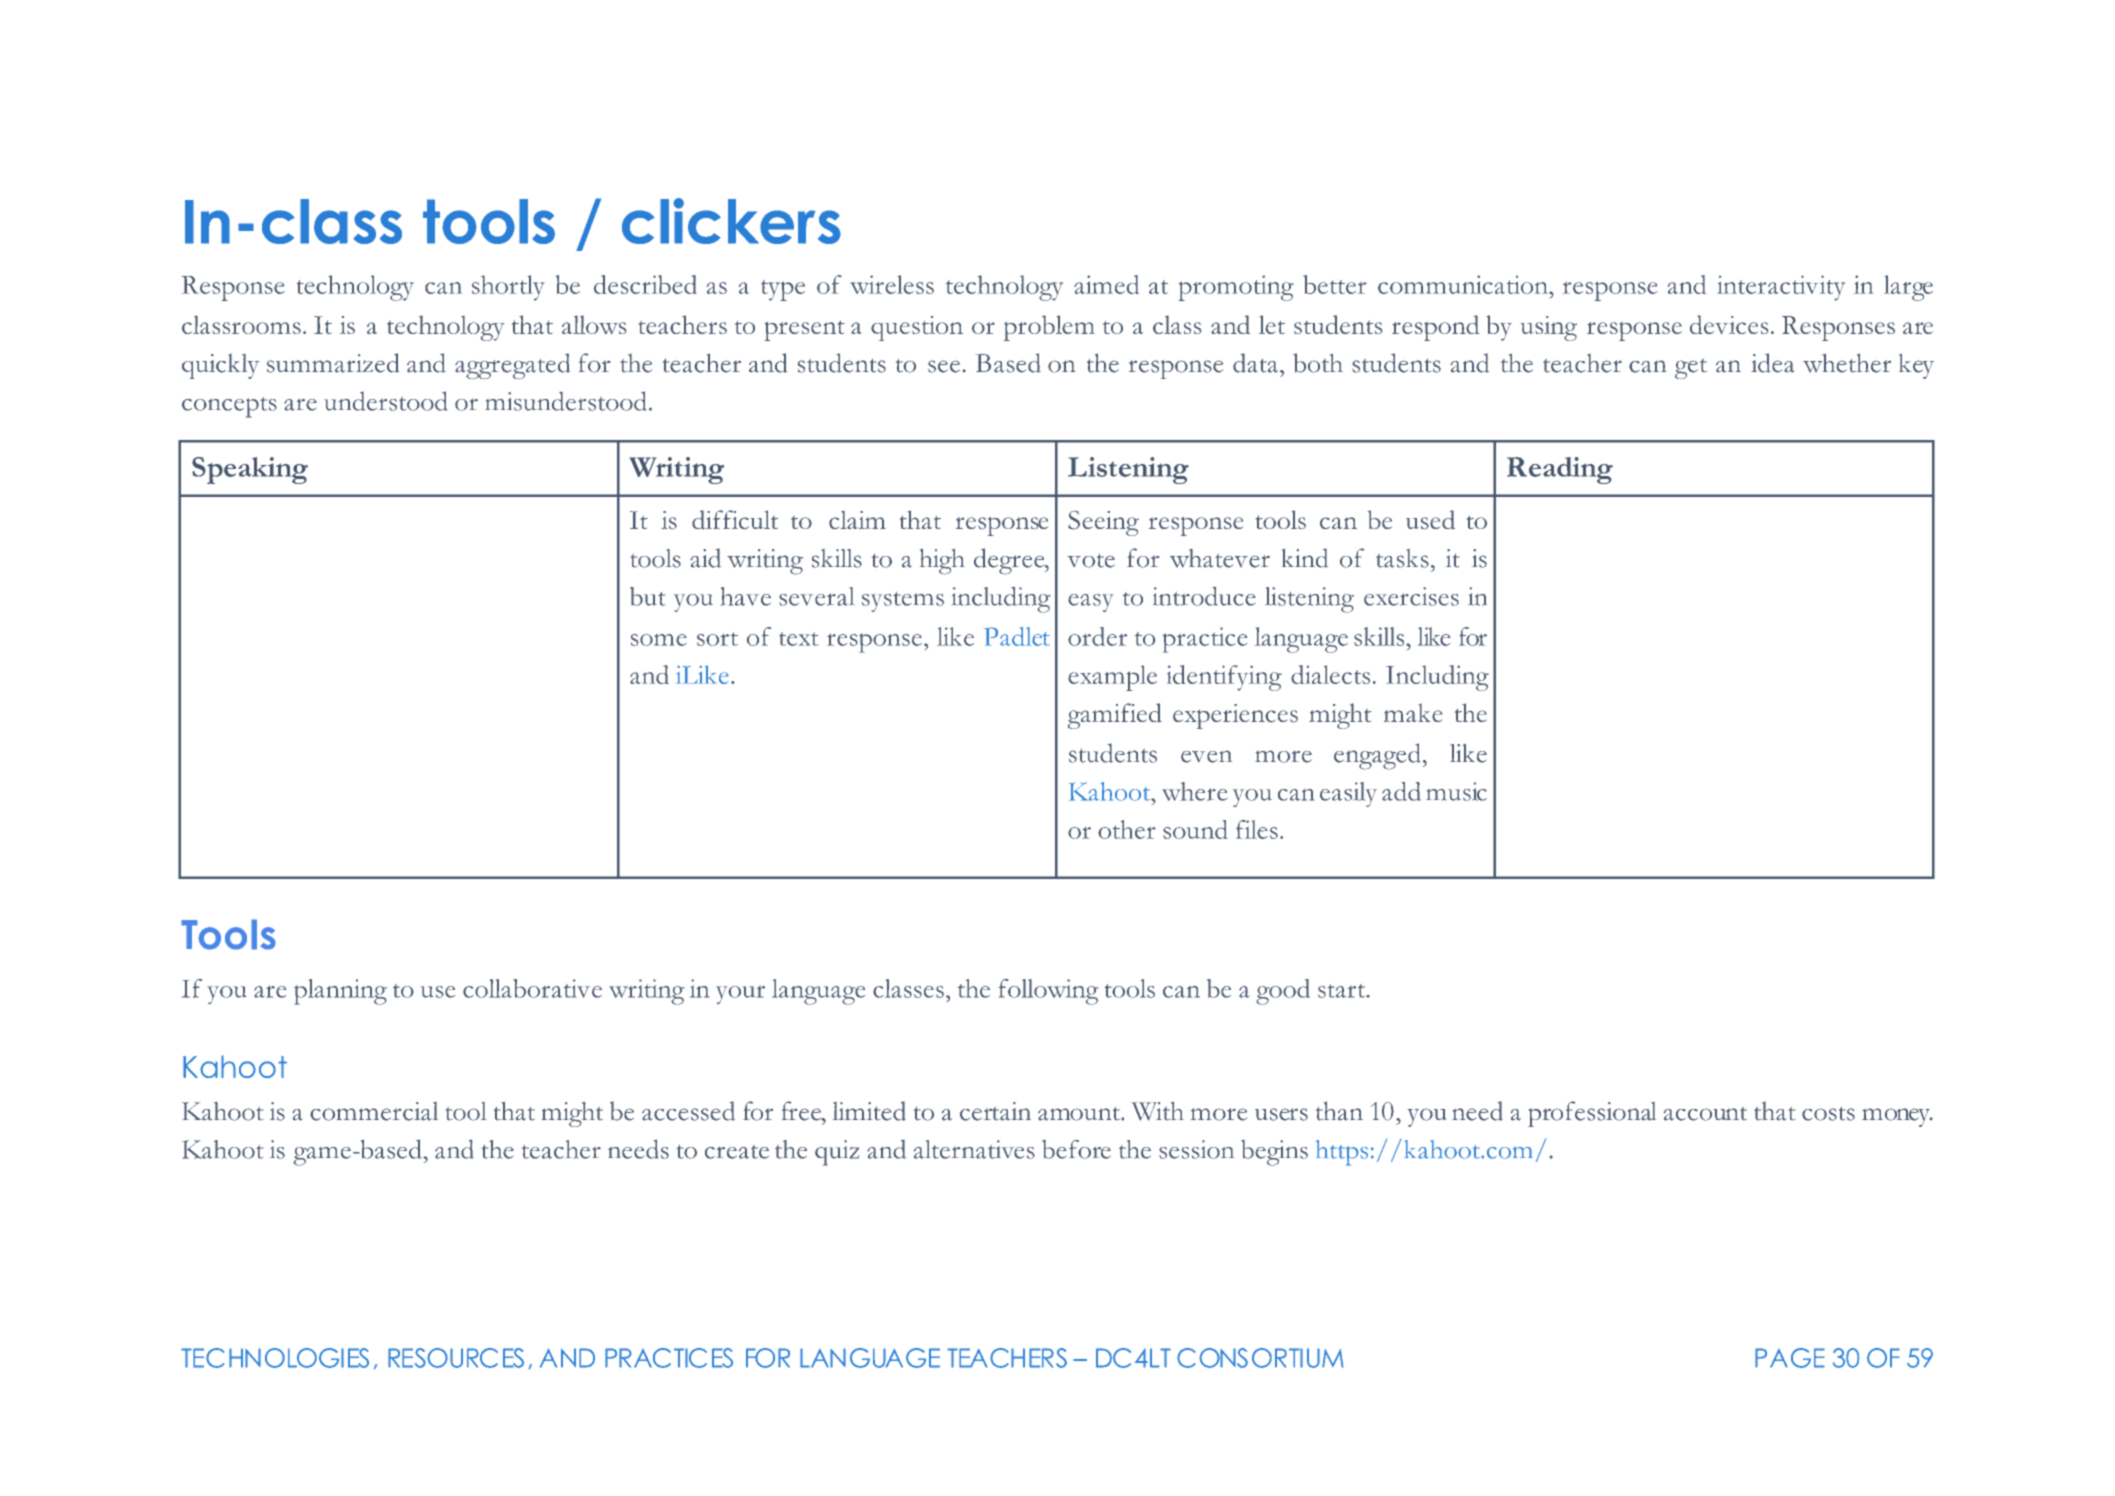 The image size is (2115, 1496). I want to click on Speaking, so click(250, 470).
